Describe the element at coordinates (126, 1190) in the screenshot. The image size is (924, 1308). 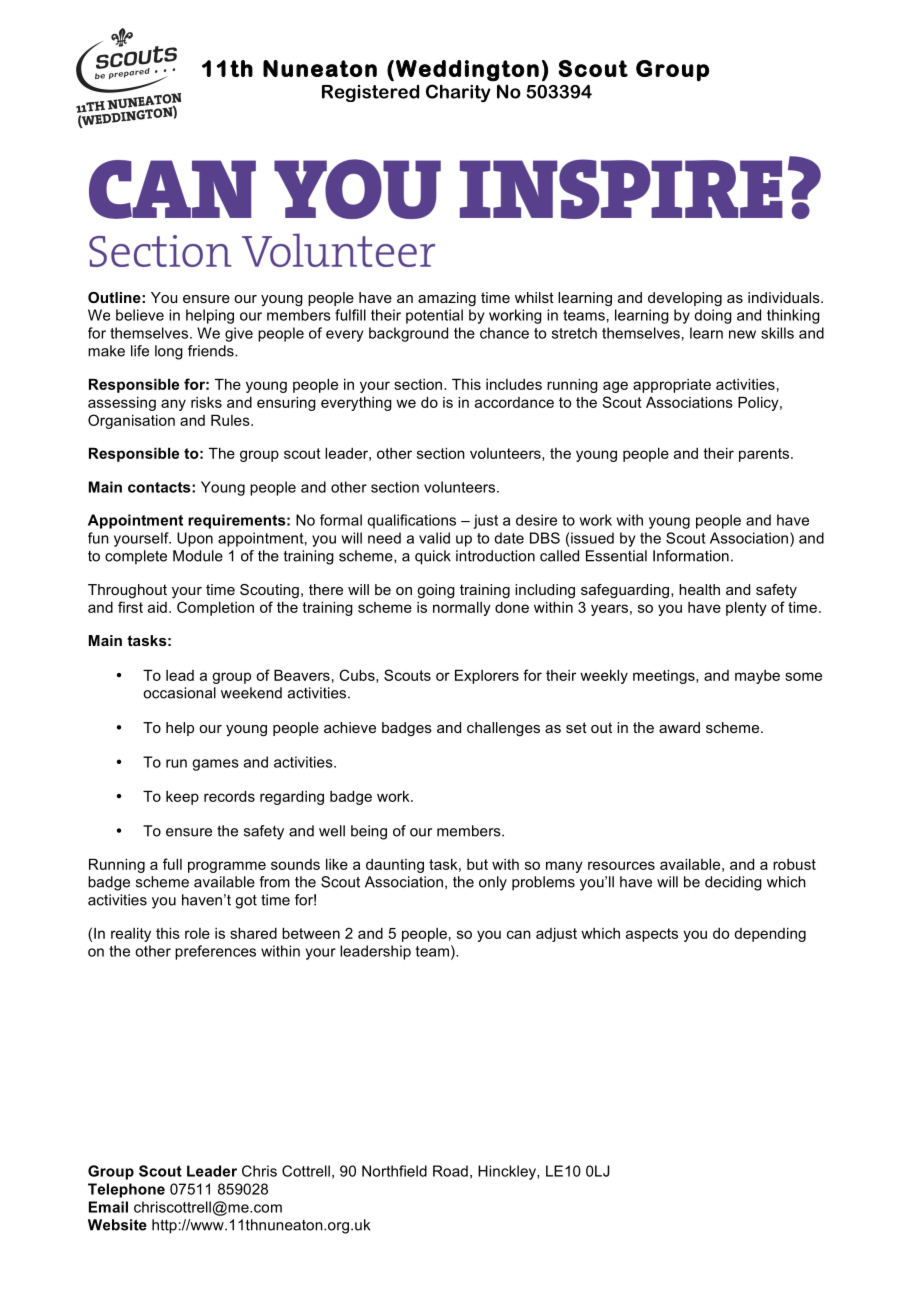
I see `Telephone` at that location.
